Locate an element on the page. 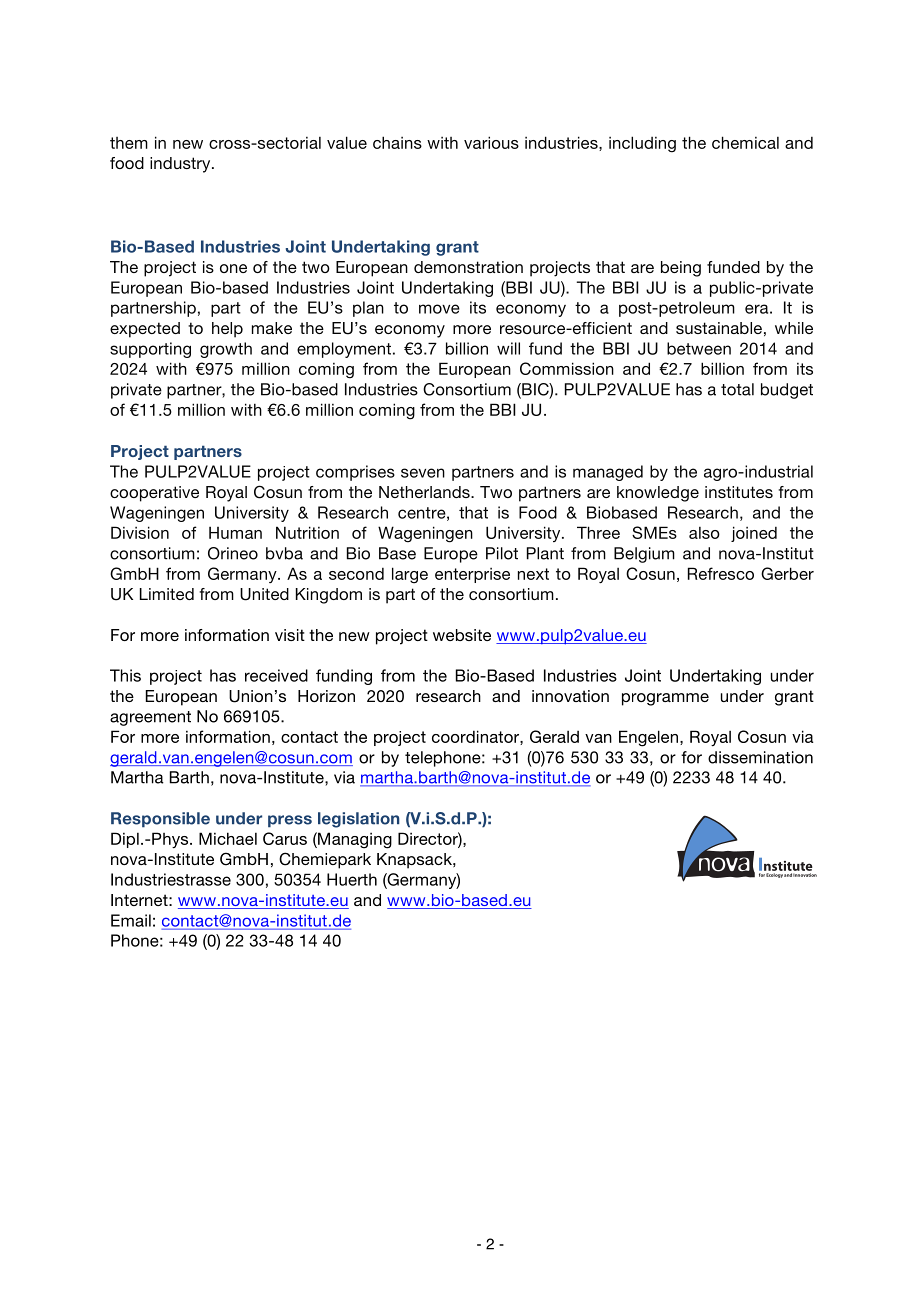 Image resolution: width=924 pixels, height=1308 pixels. growth is located at coordinates (226, 350).
